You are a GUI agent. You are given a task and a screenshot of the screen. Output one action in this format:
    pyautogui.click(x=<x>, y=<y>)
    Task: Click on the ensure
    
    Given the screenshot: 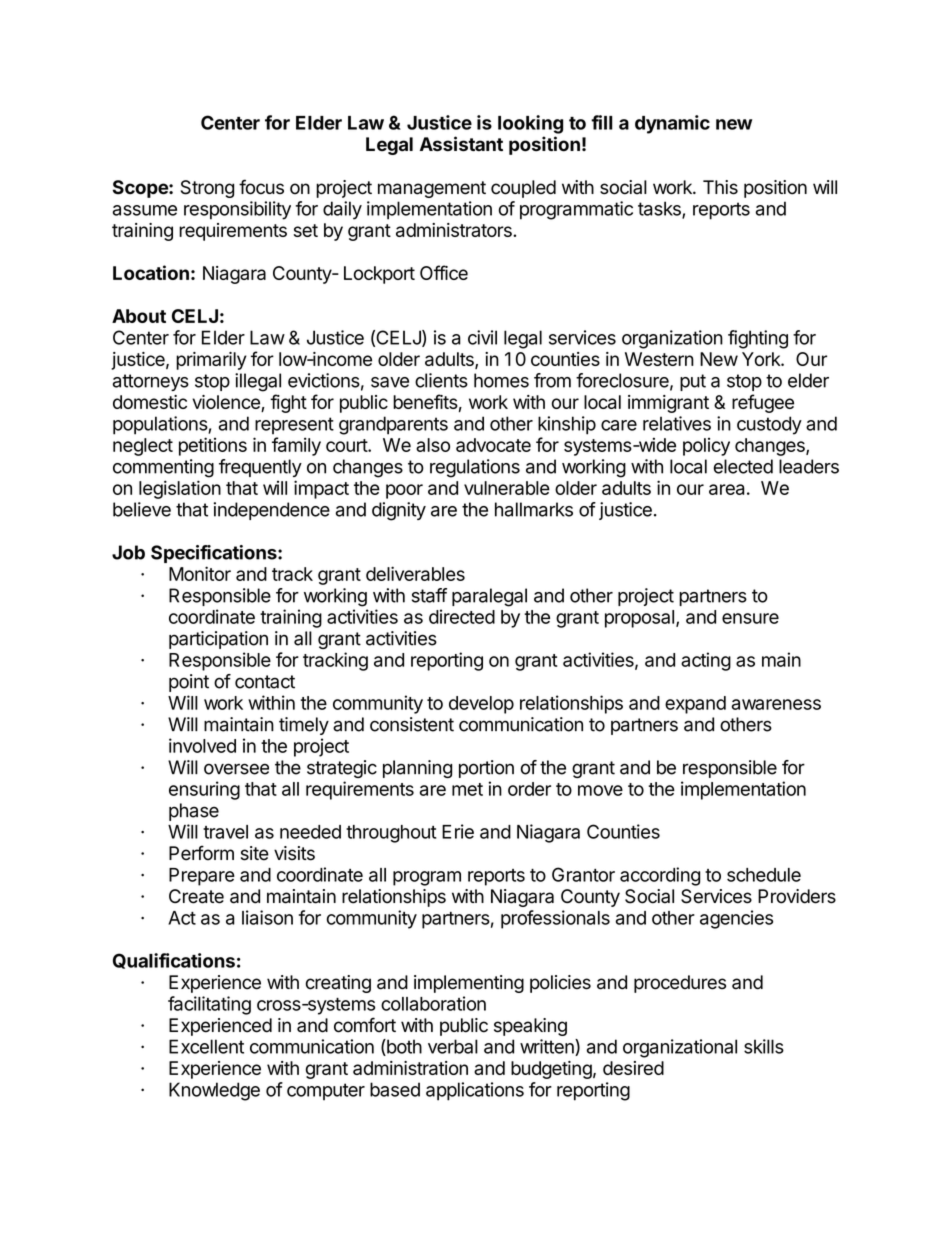 What is the action you would take?
    pyautogui.click(x=750, y=618)
